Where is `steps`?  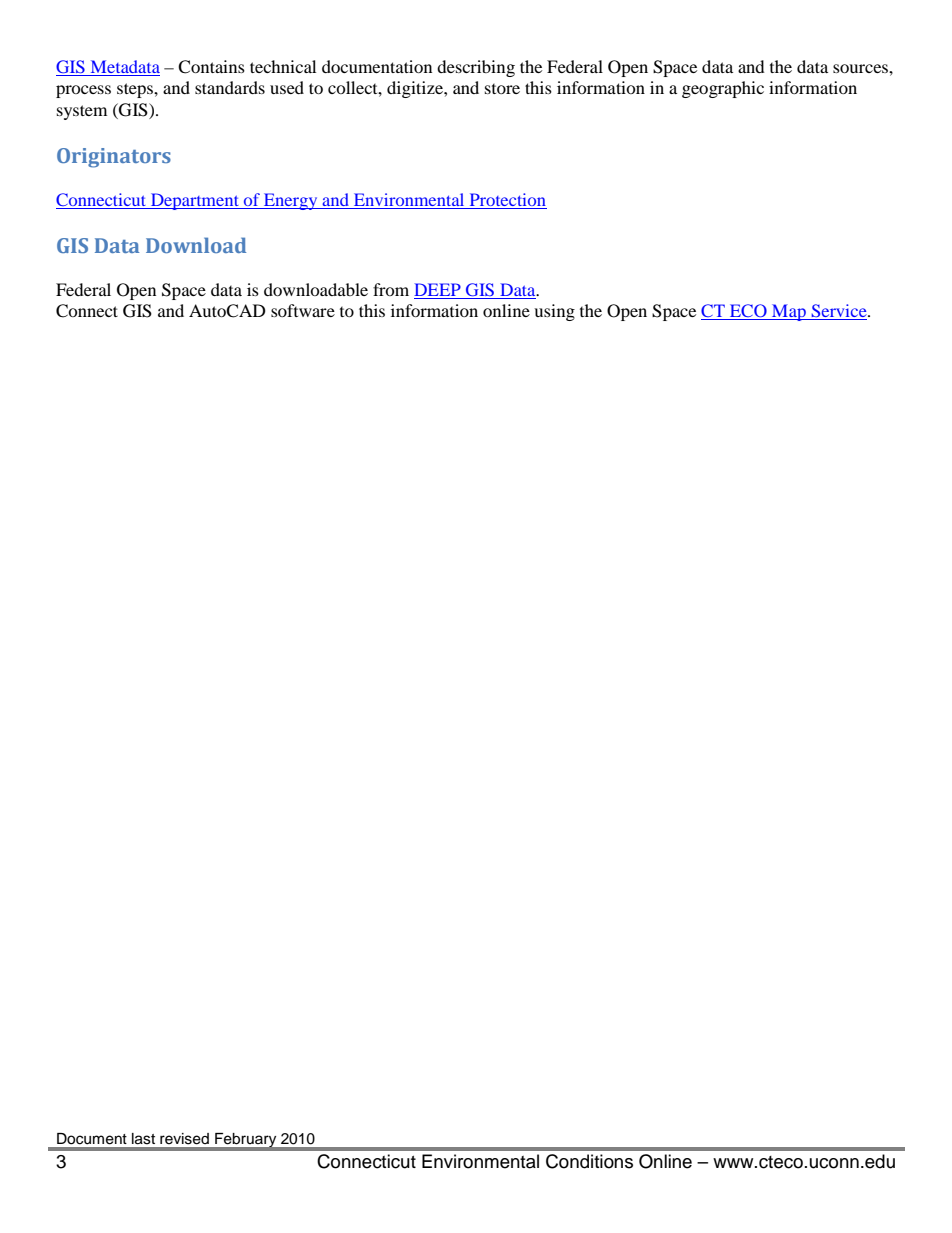
steps is located at coordinates (136, 90).
